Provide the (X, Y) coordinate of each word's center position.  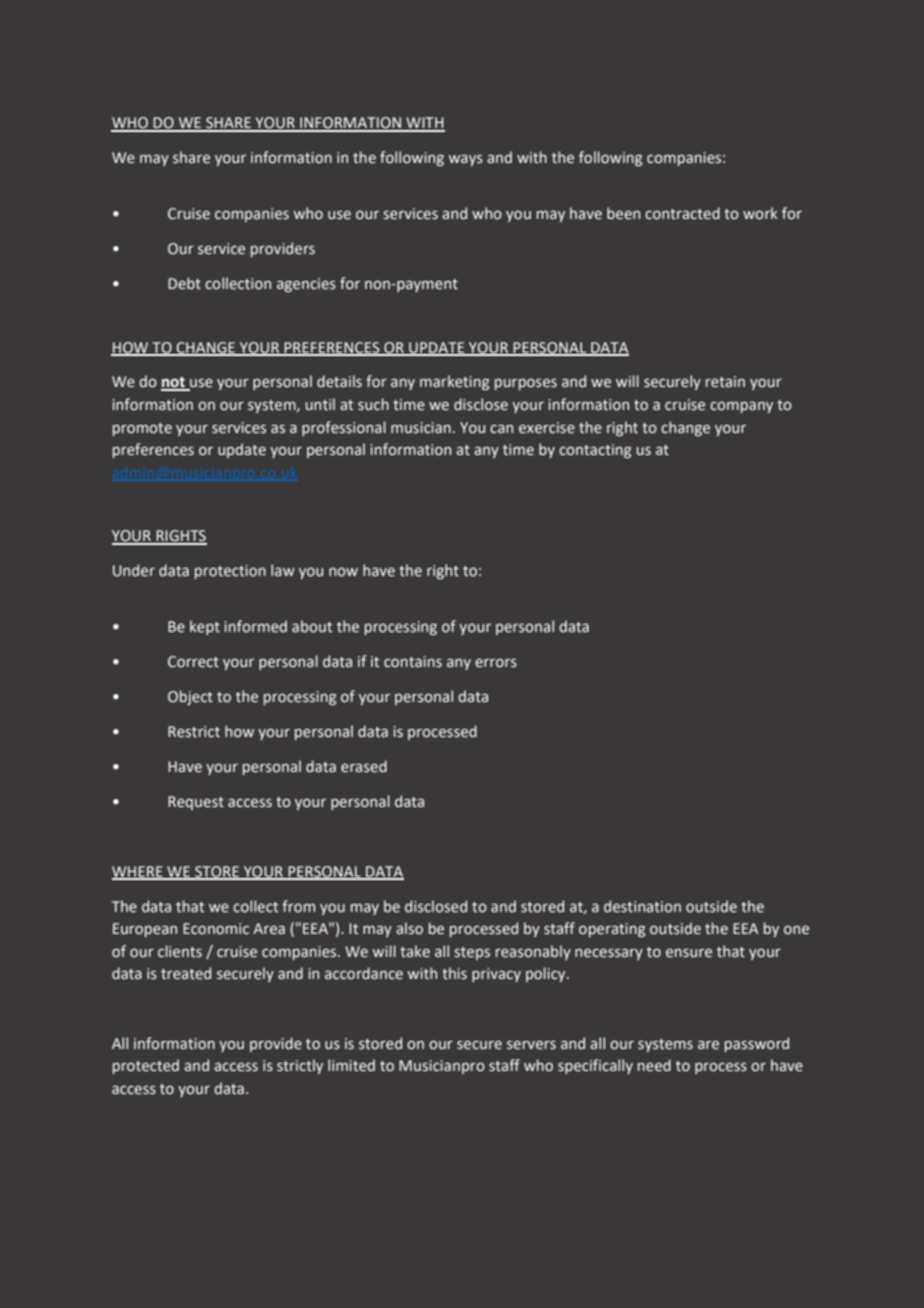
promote (142, 429)
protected (146, 1066)
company (741, 407)
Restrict (194, 732)
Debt (184, 283)
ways (466, 160)
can (501, 429)
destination (642, 906)
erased (364, 766)
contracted (682, 213)
